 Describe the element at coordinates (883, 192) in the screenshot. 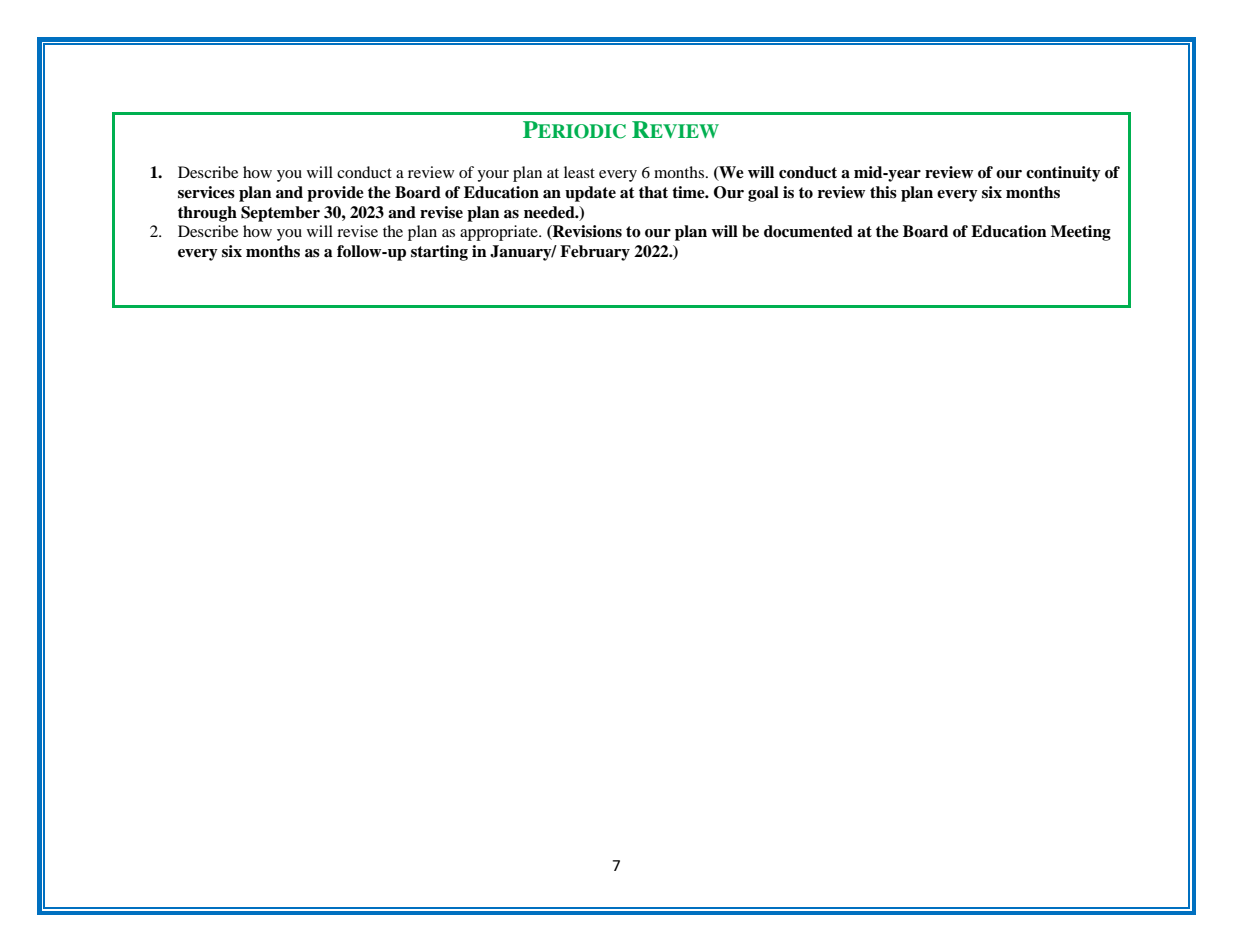

I see `this` at that location.
